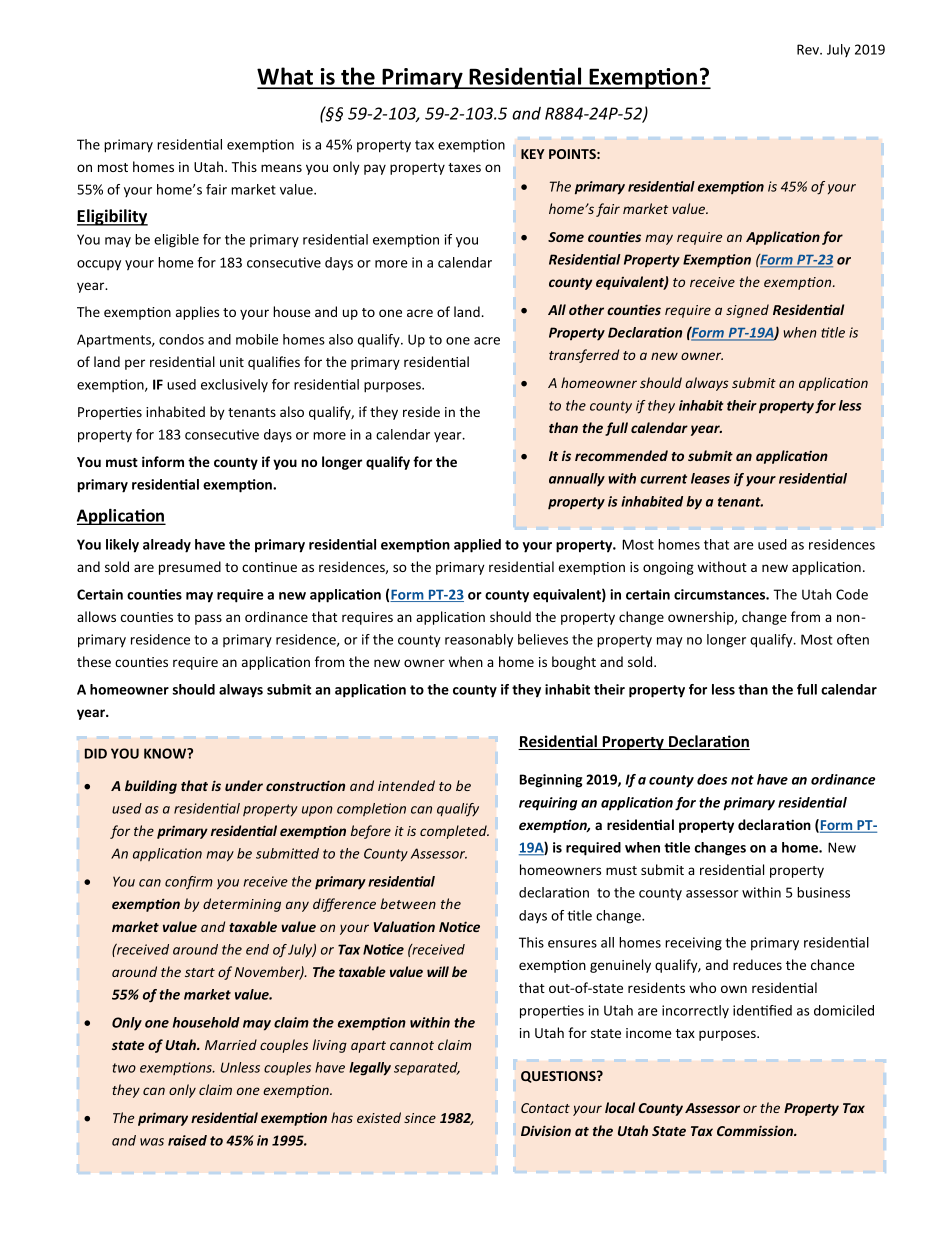 The height and width of the page is (1233, 952). What do you see at coordinates (533, 154) in the page?
I see `KEY` at bounding box center [533, 154].
